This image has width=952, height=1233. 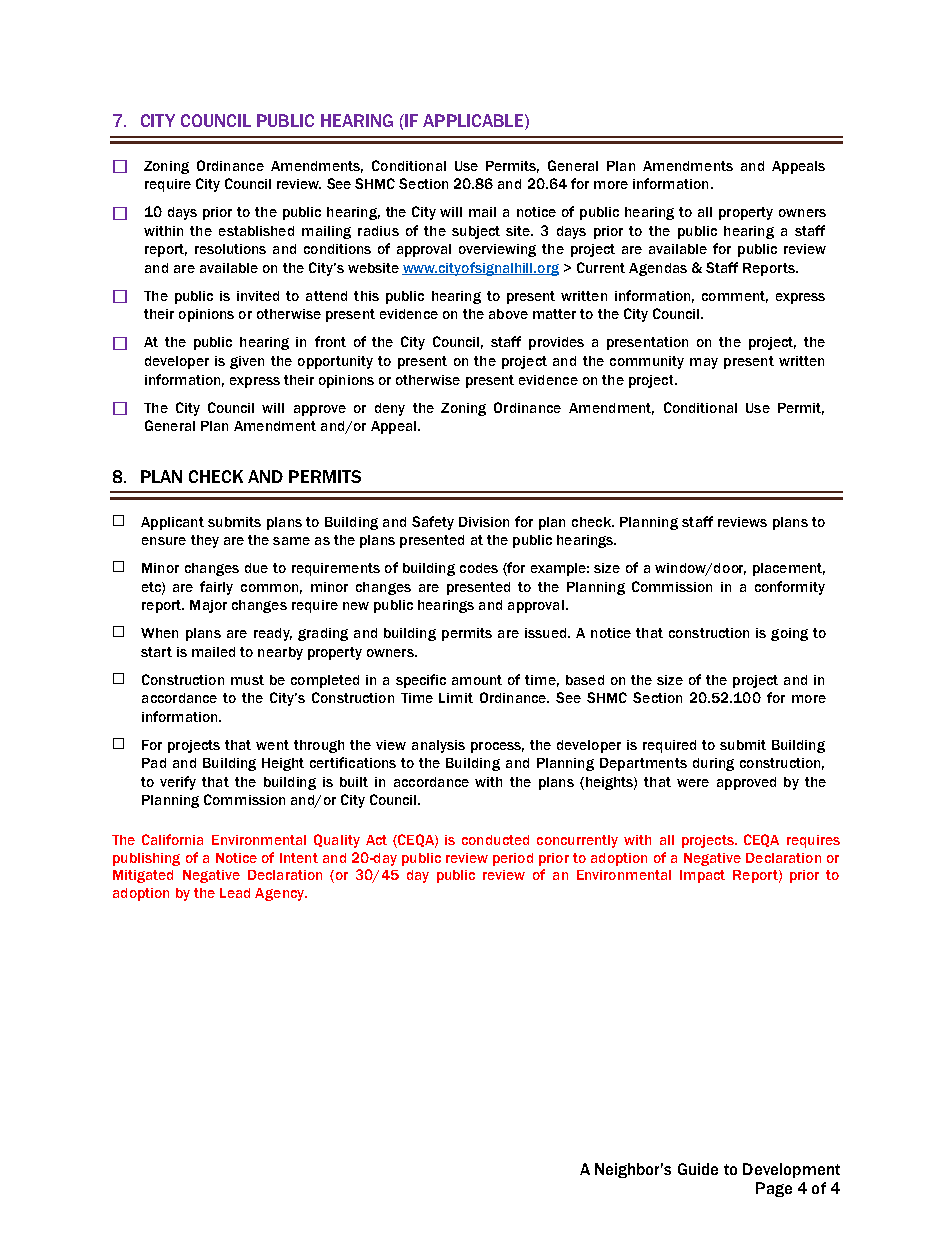 I want to click on Page, so click(x=774, y=1189).
